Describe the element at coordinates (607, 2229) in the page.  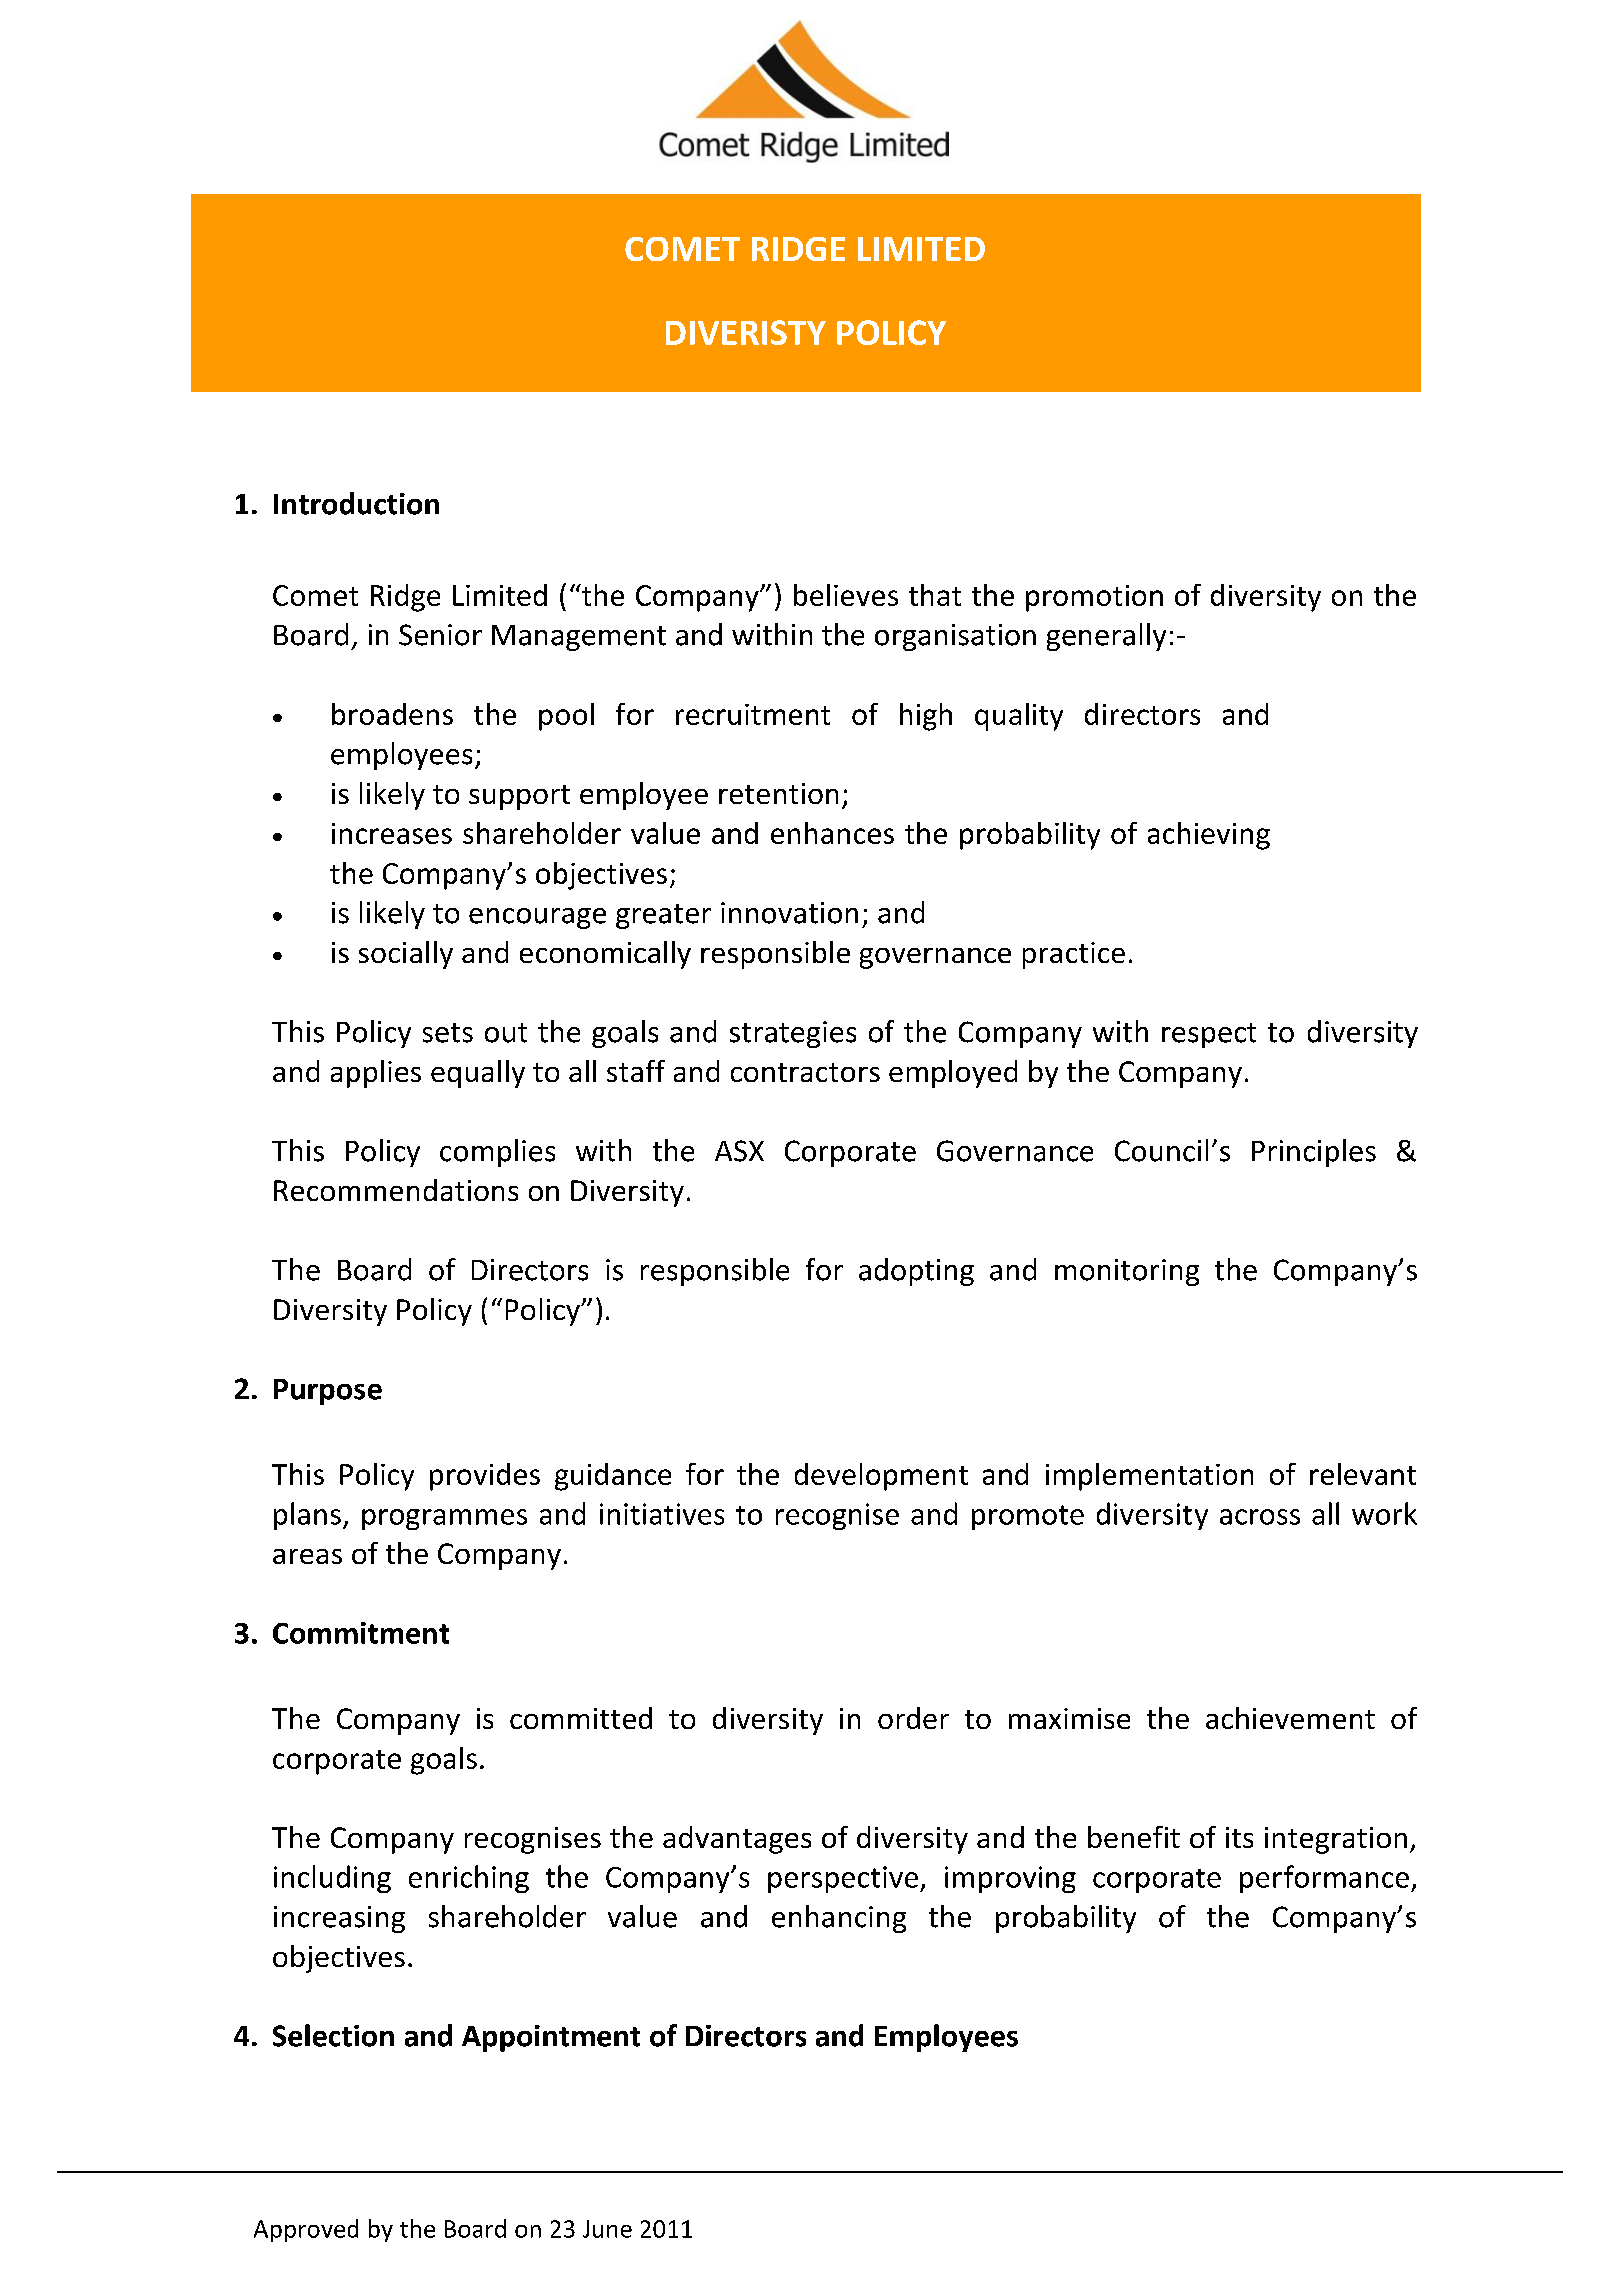
I see `June` at that location.
